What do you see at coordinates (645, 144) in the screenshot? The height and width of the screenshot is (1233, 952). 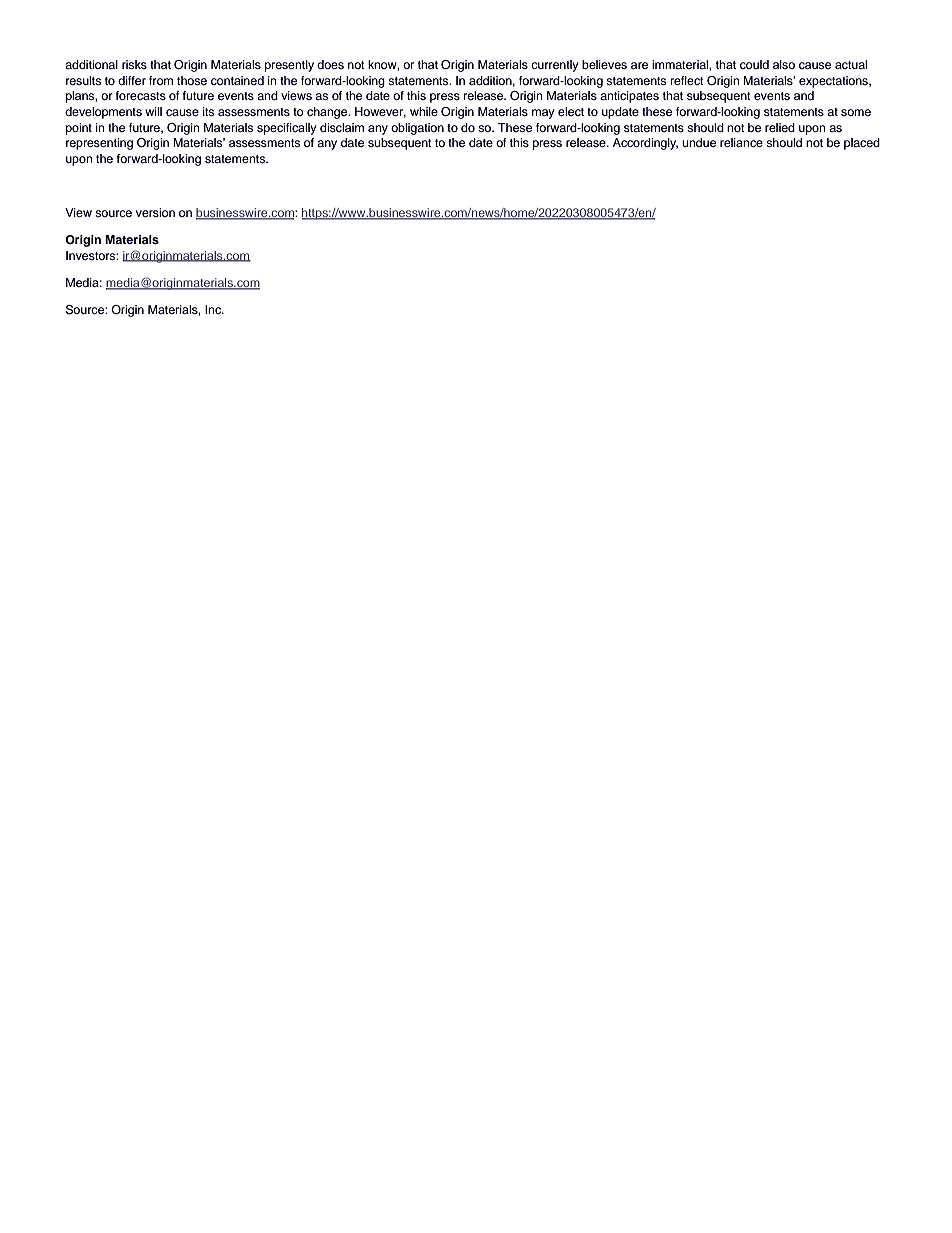 I see `Accordingly` at bounding box center [645, 144].
